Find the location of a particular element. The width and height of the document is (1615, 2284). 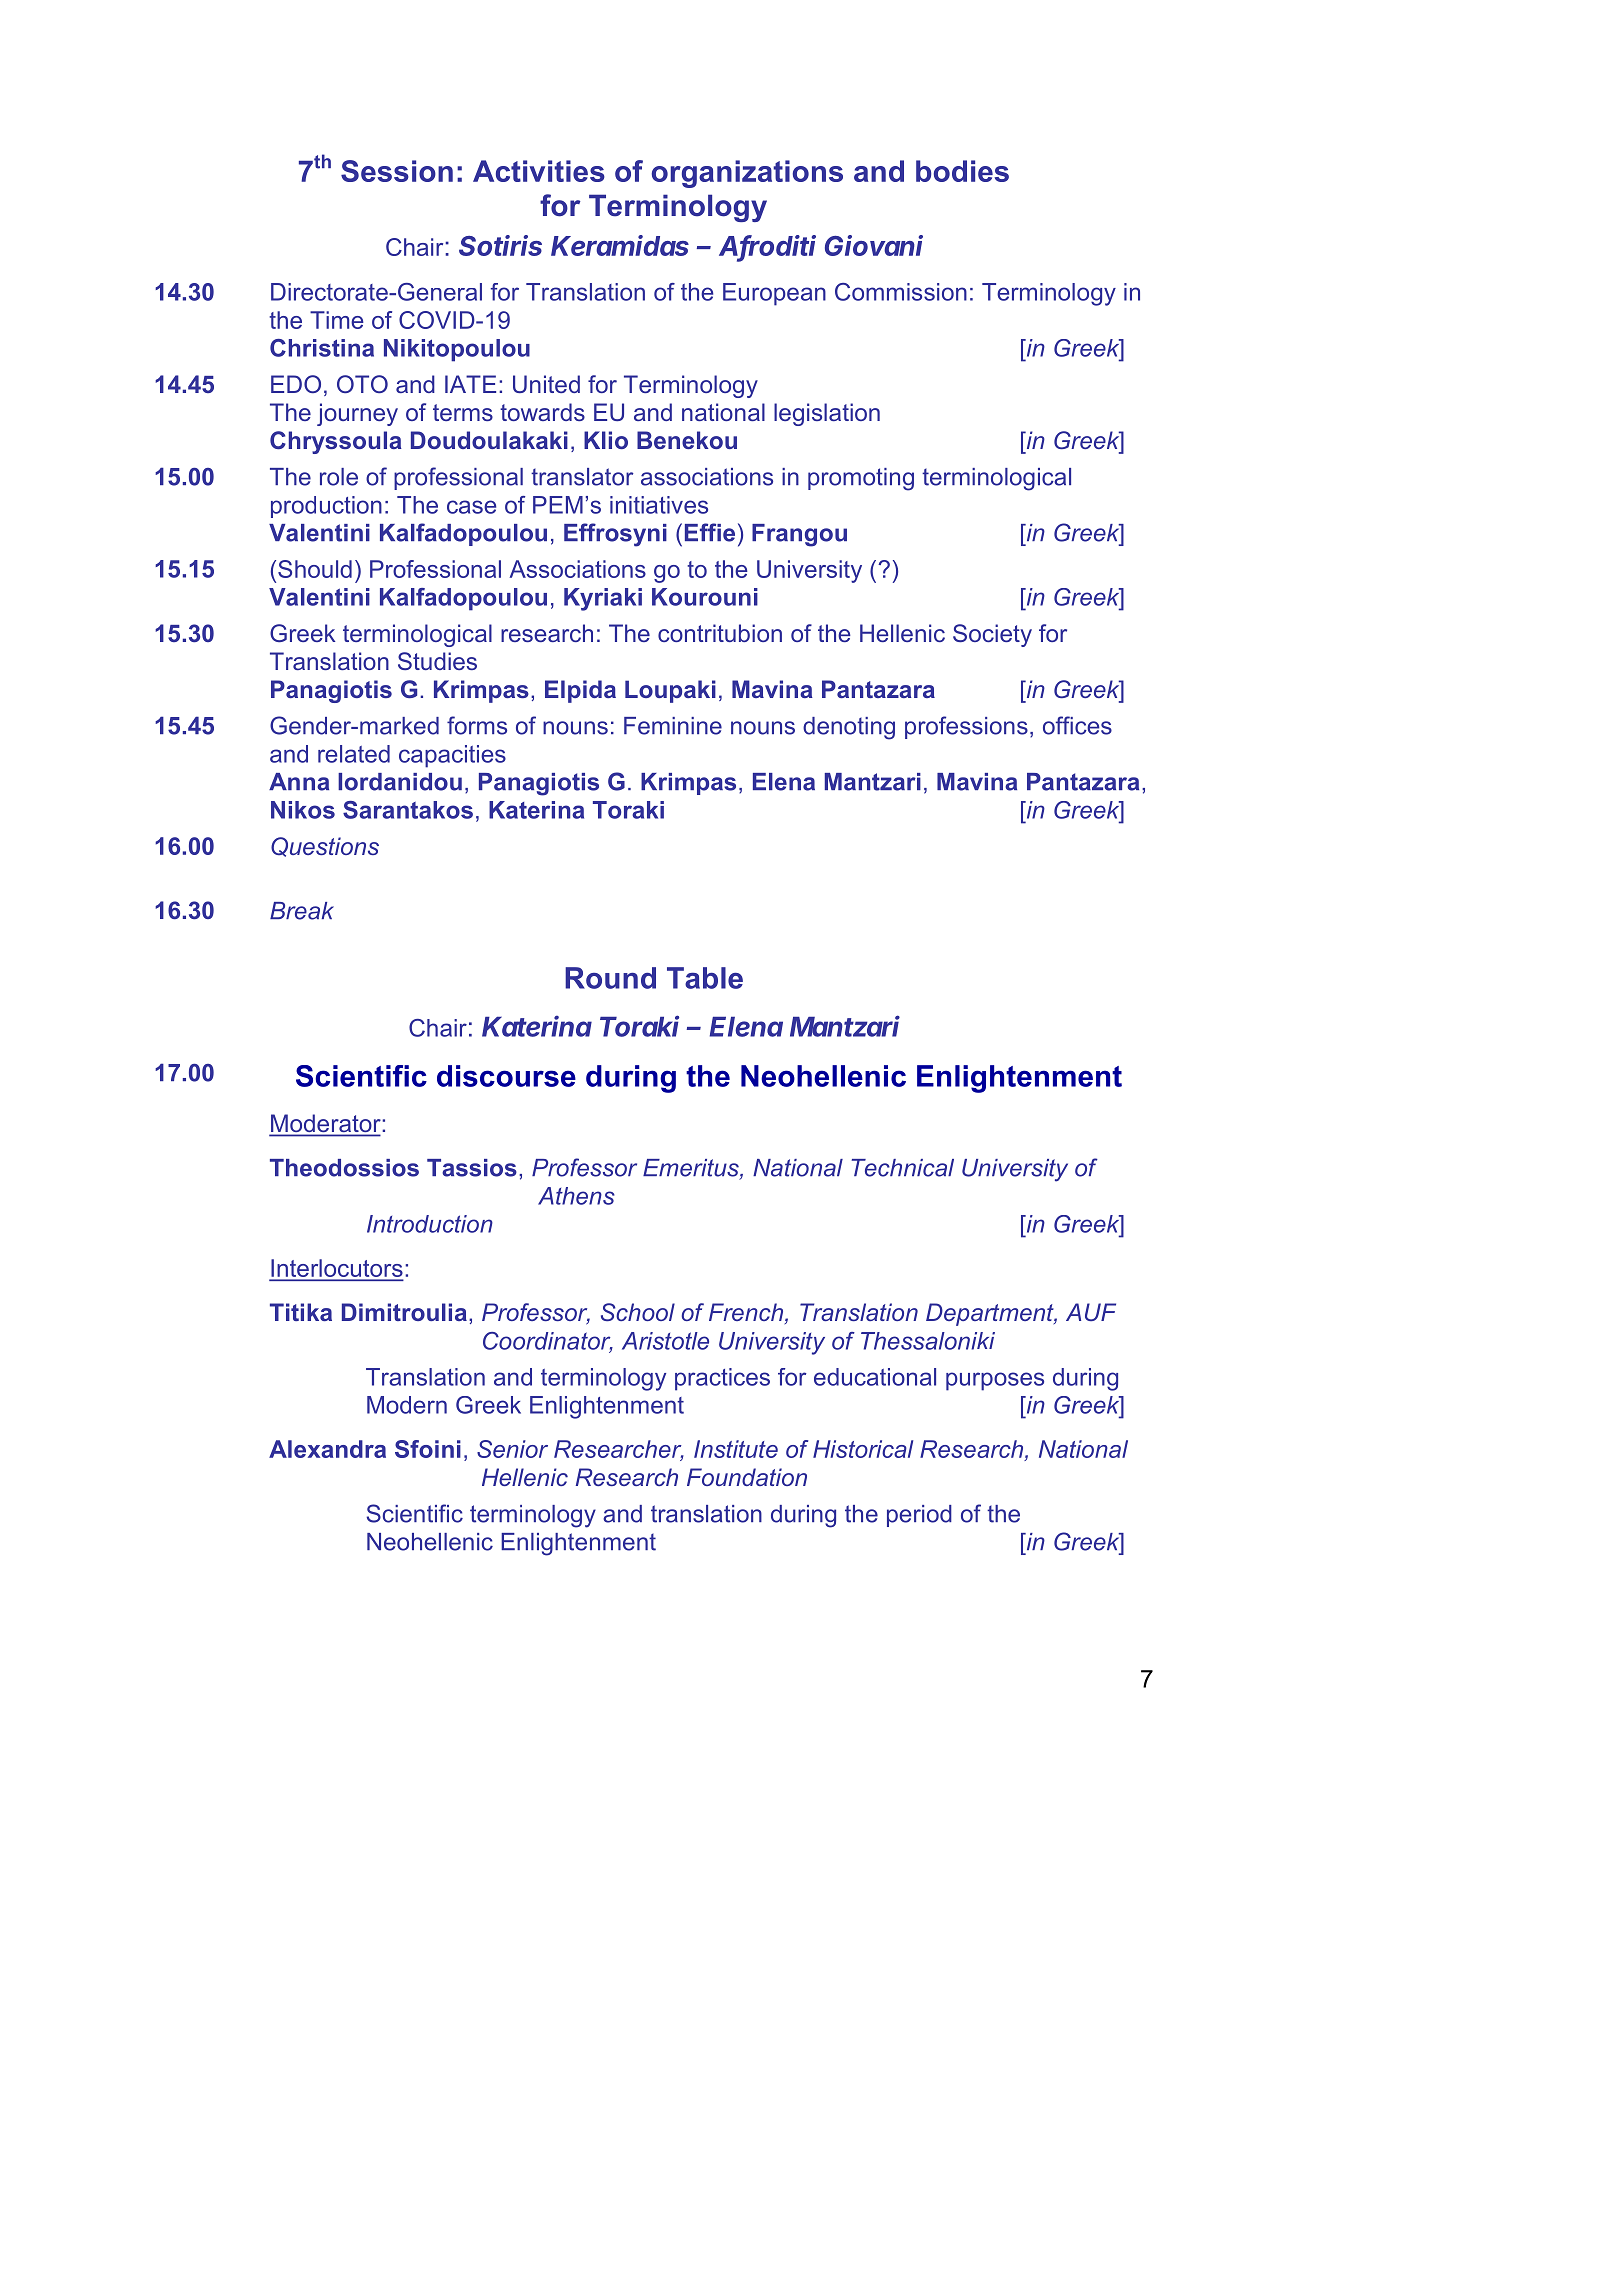

Technical is located at coordinates (902, 1168).
